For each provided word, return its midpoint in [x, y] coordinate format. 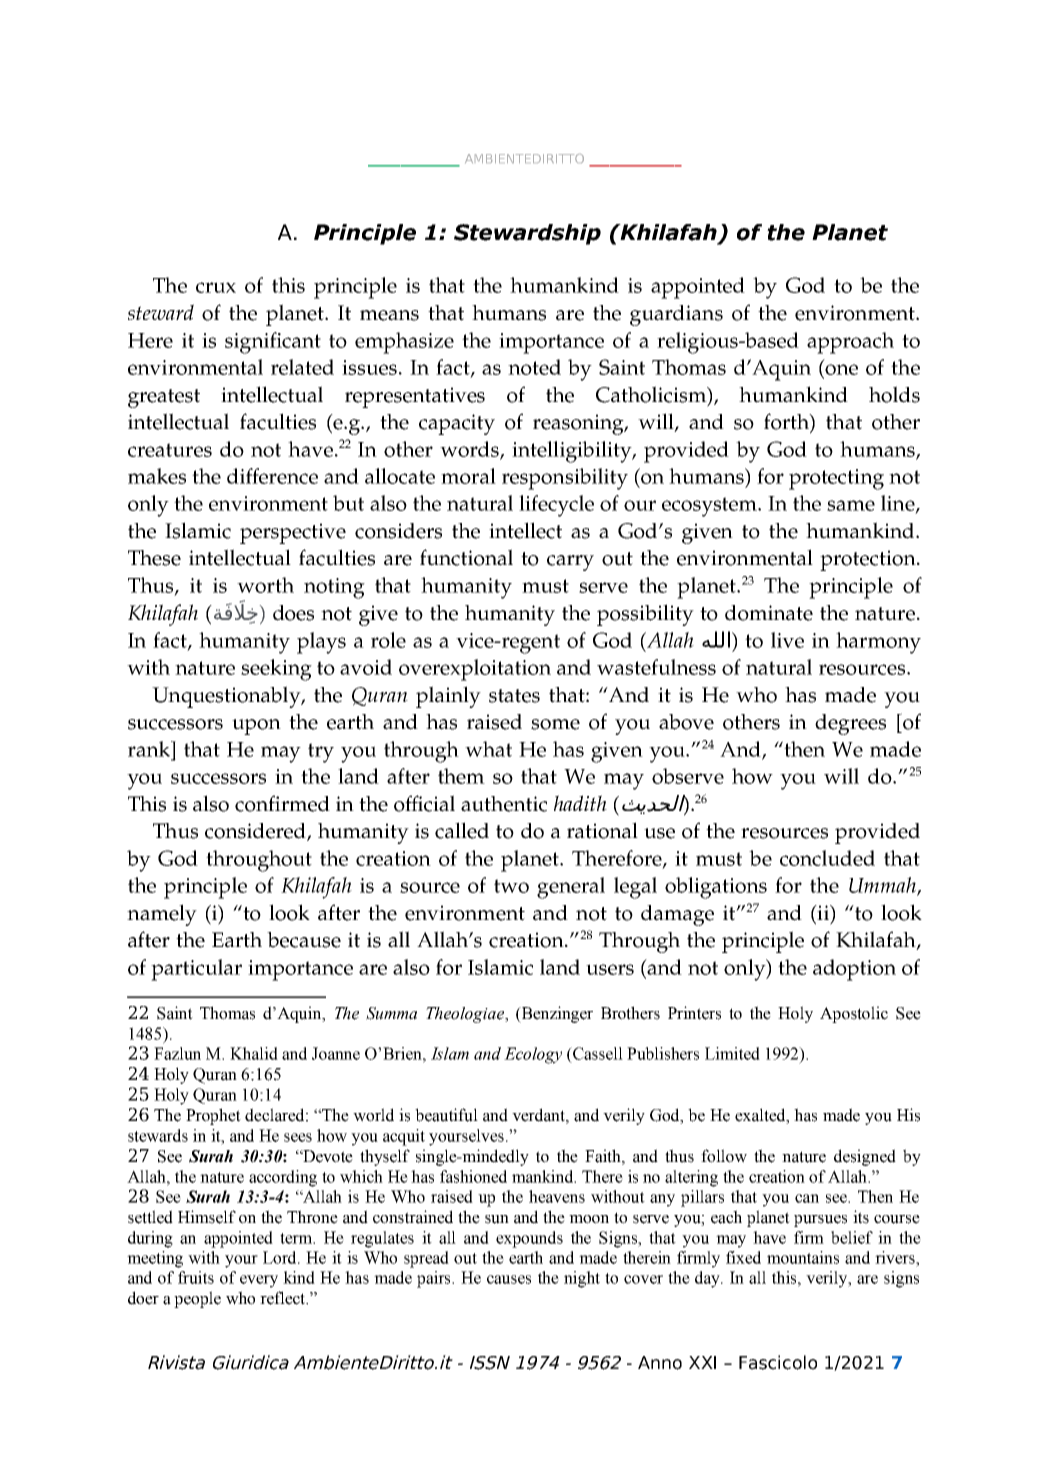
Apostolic [854, 1014]
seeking [276, 670]
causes [509, 1279]
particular [196, 970]
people [197, 1299]
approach [850, 343]
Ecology [533, 1055]
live [787, 640]
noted [534, 367]
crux [216, 287]
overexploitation [475, 670]
